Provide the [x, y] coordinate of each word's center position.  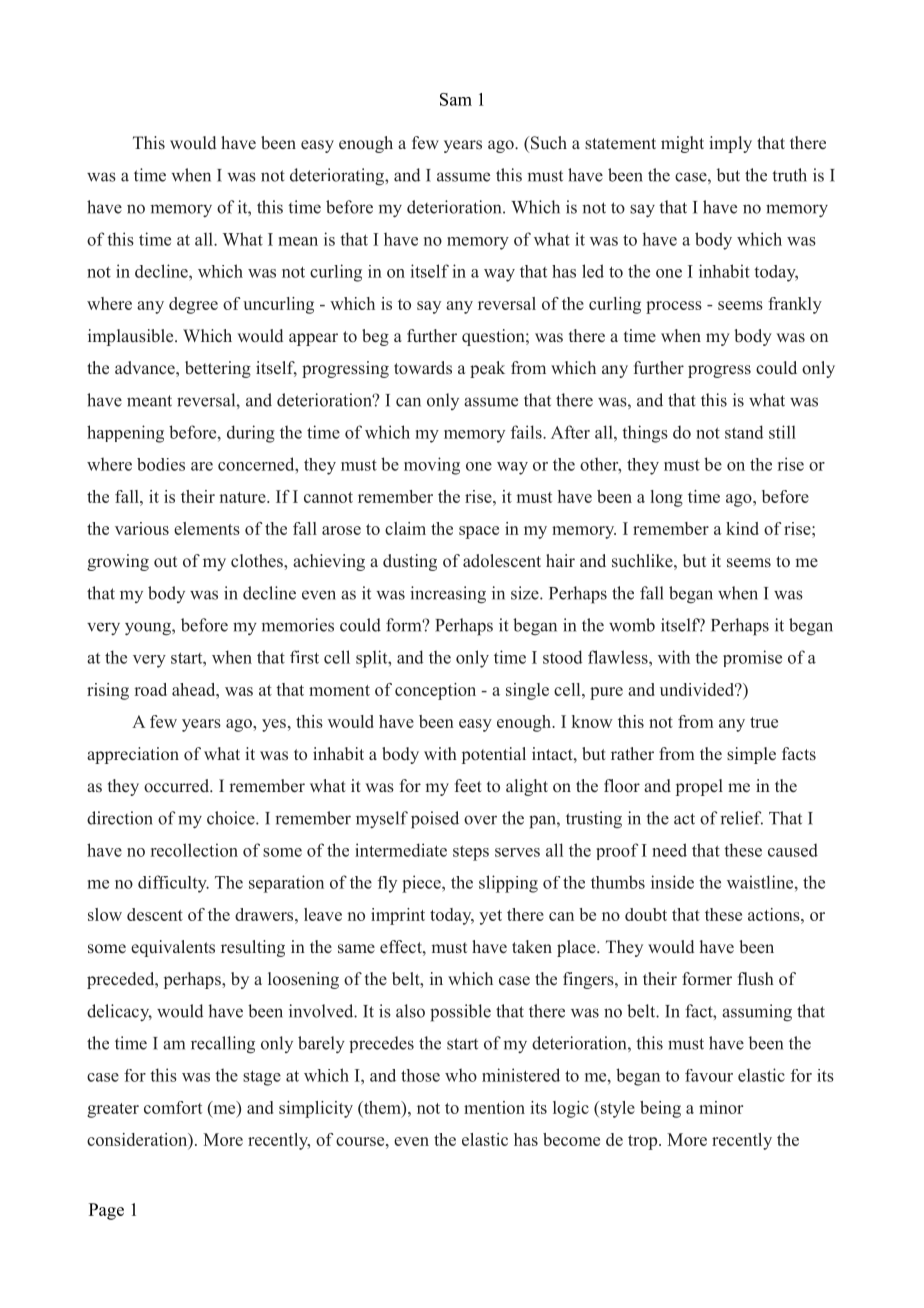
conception [435, 691]
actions [775, 914]
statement [620, 144]
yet [490, 917]
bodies [161, 464]
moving [432, 466]
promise [752, 658]
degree [193, 305]
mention [494, 1107]
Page [106, 1211]
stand [744, 432]
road [150, 689]
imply [730, 144]
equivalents [173, 948]
